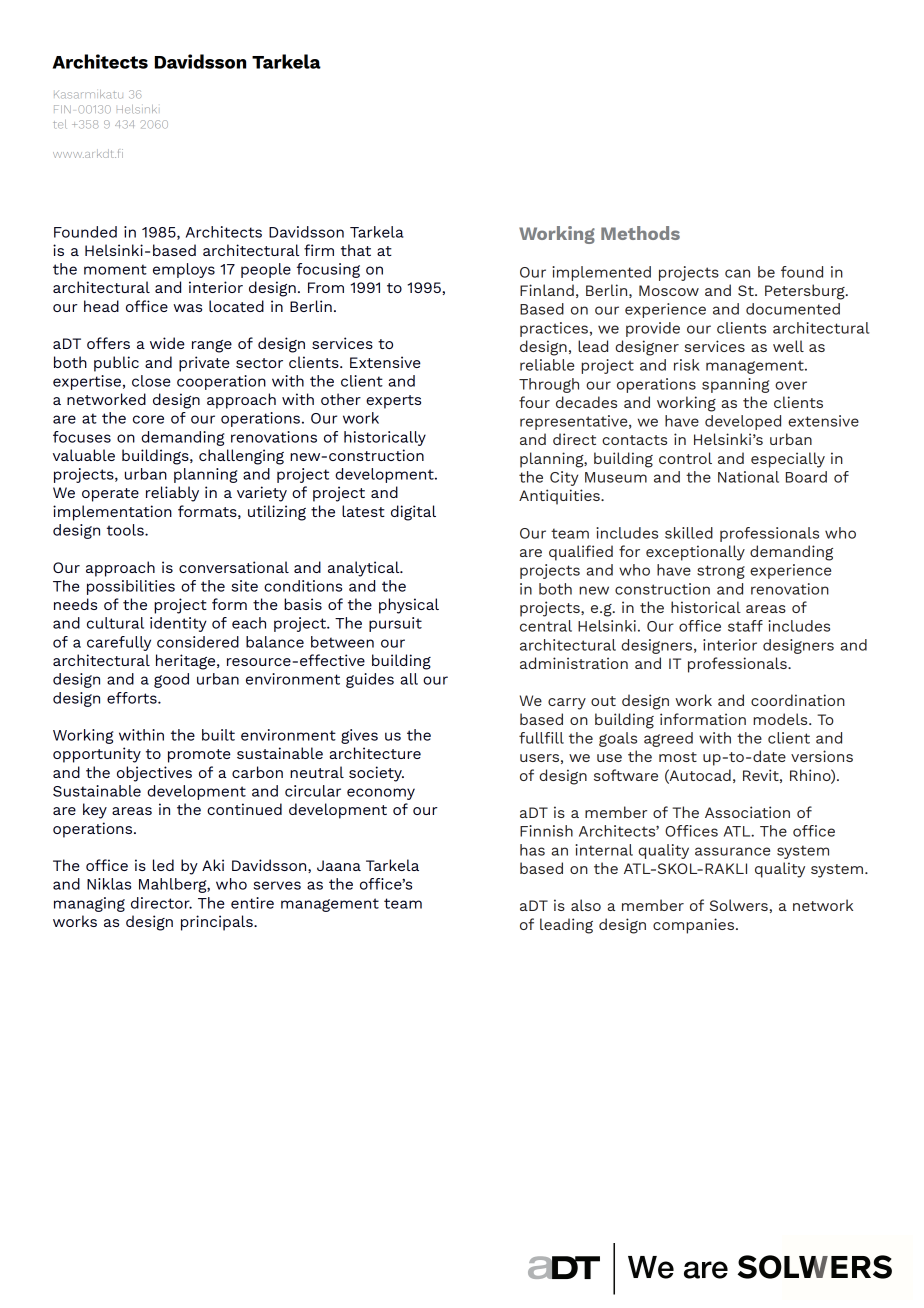 The height and width of the screenshot is (1308, 924). I want to click on companies, so click(693, 926).
